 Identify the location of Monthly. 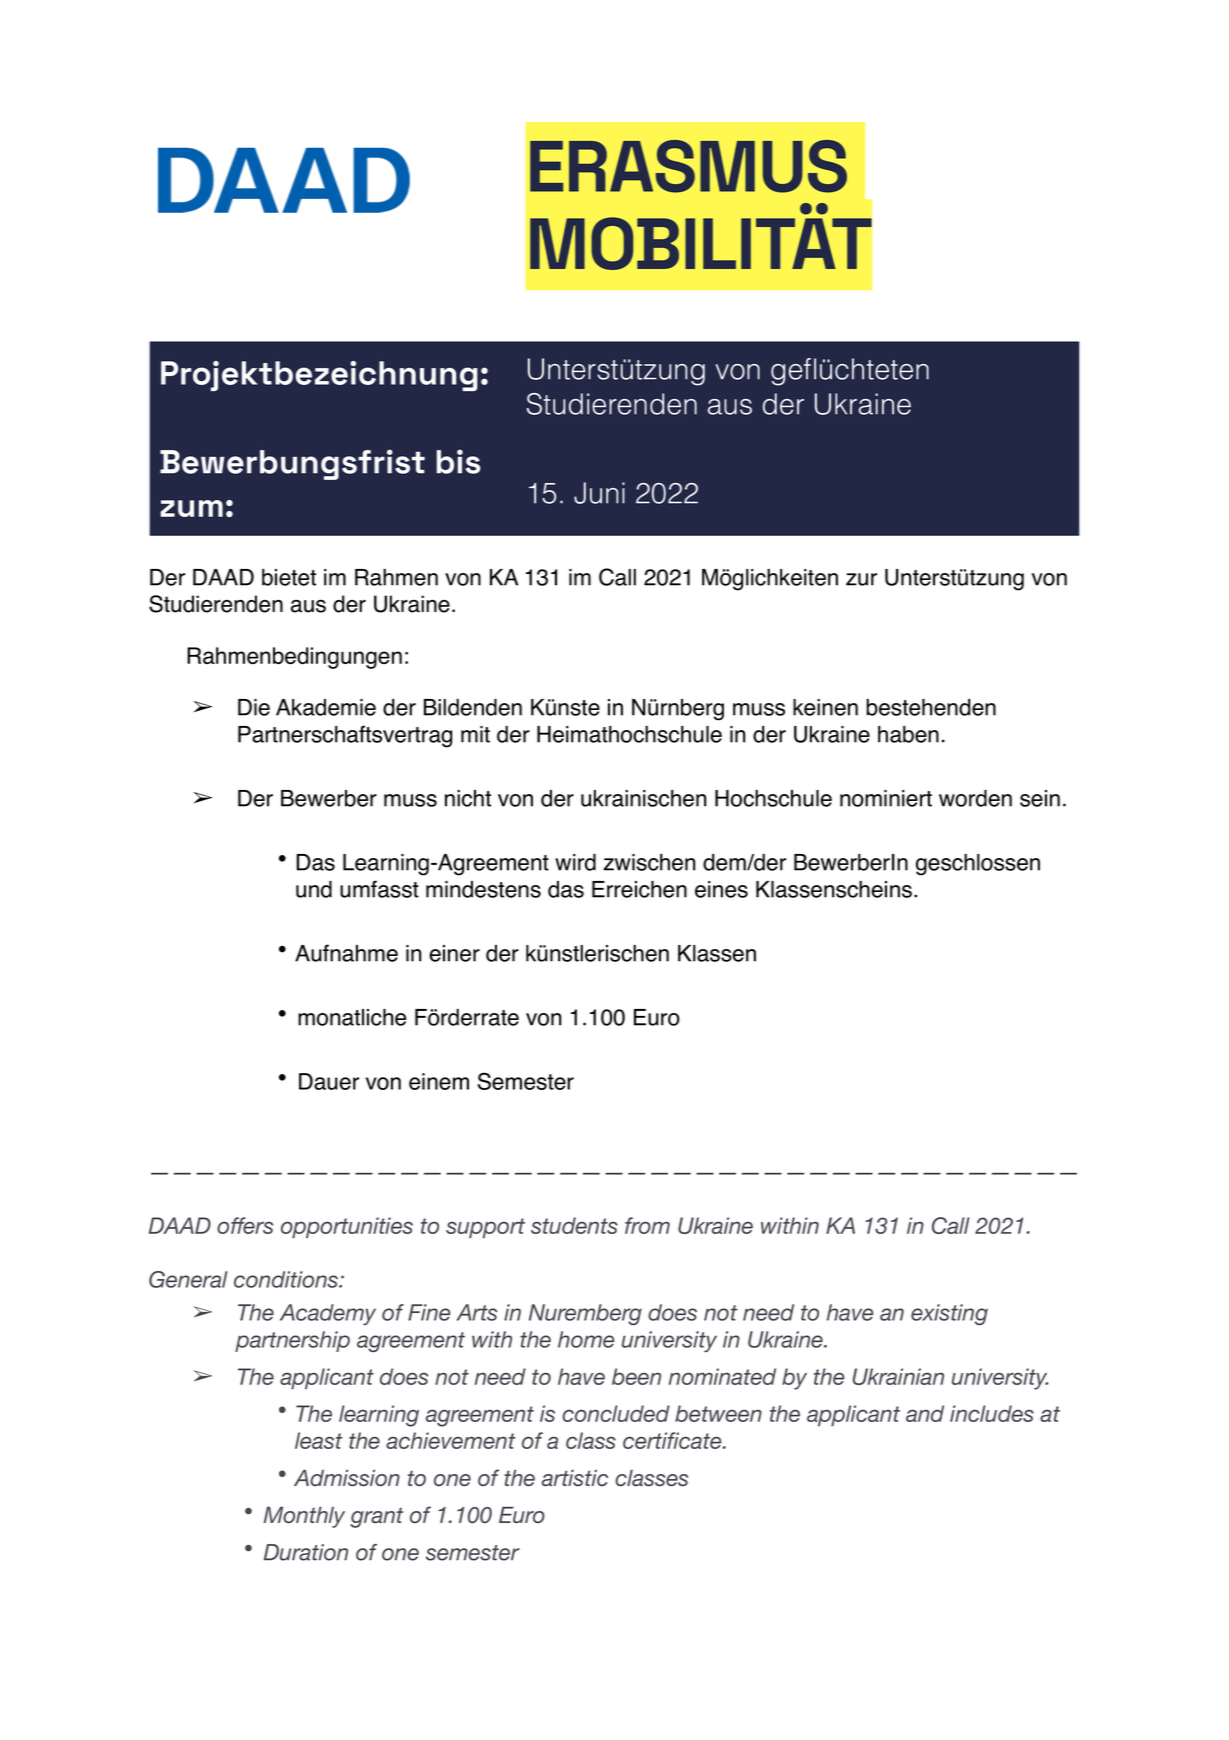
(304, 1517).
